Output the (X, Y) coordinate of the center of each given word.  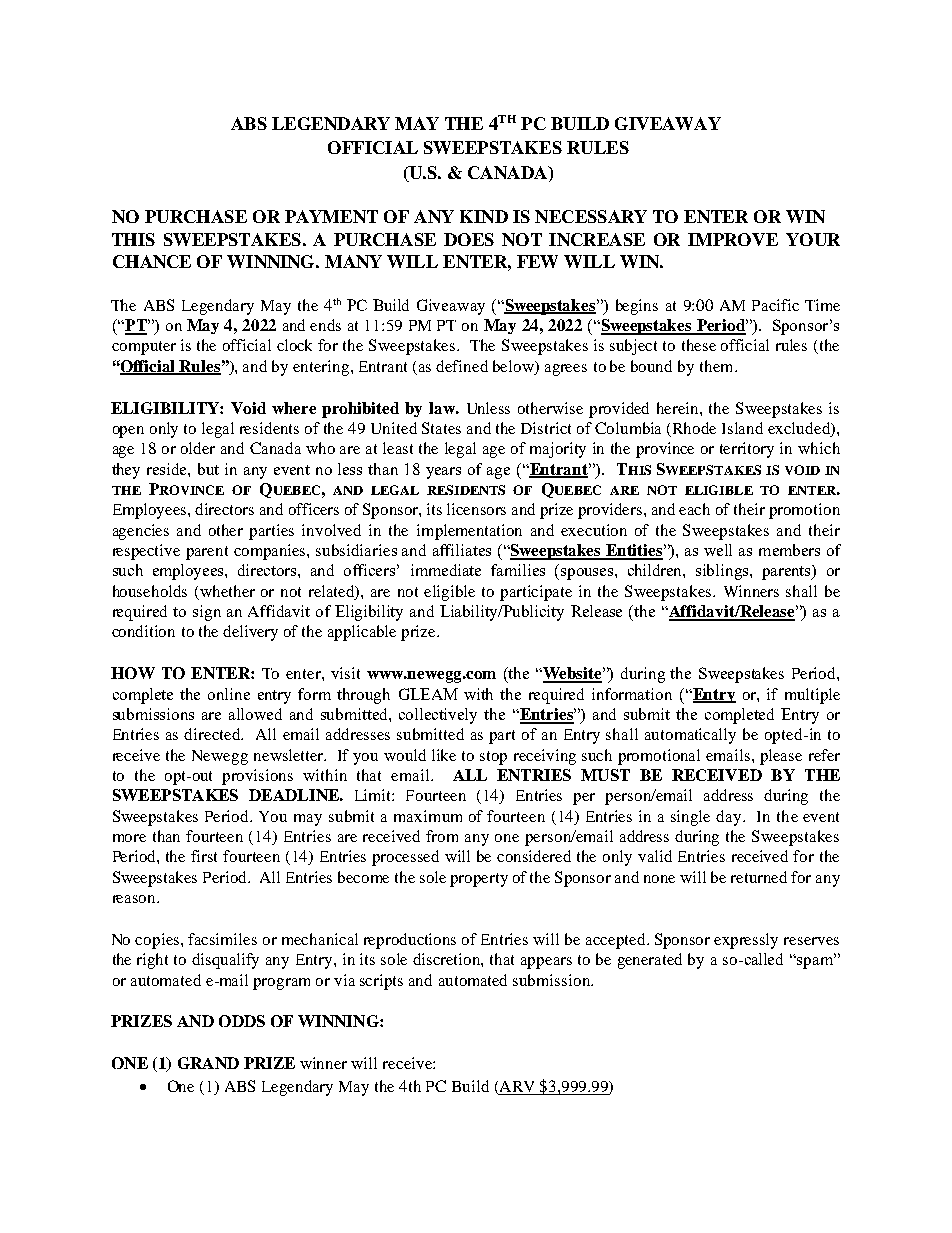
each (694, 509)
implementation (469, 532)
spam (815, 962)
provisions (257, 777)
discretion (448, 960)
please (781, 757)
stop (493, 758)
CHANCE (152, 261)
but (208, 469)
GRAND (208, 1063)
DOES (469, 239)
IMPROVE (733, 239)
